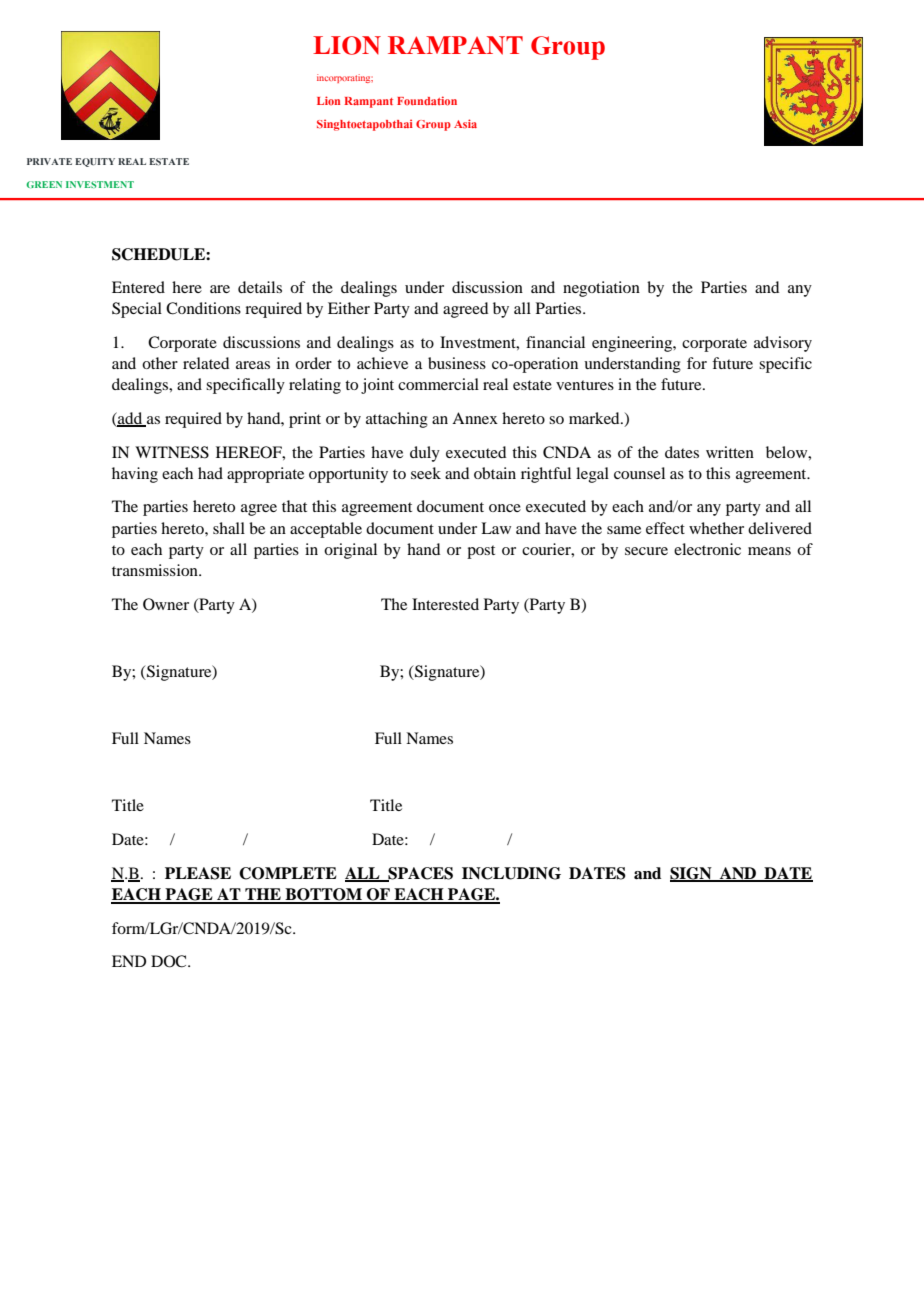 Image resolution: width=924 pixels, height=1308 pixels. What do you see at coordinates (730, 452) in the screenshot?
I see `written` at bounding box center [730, 452].
